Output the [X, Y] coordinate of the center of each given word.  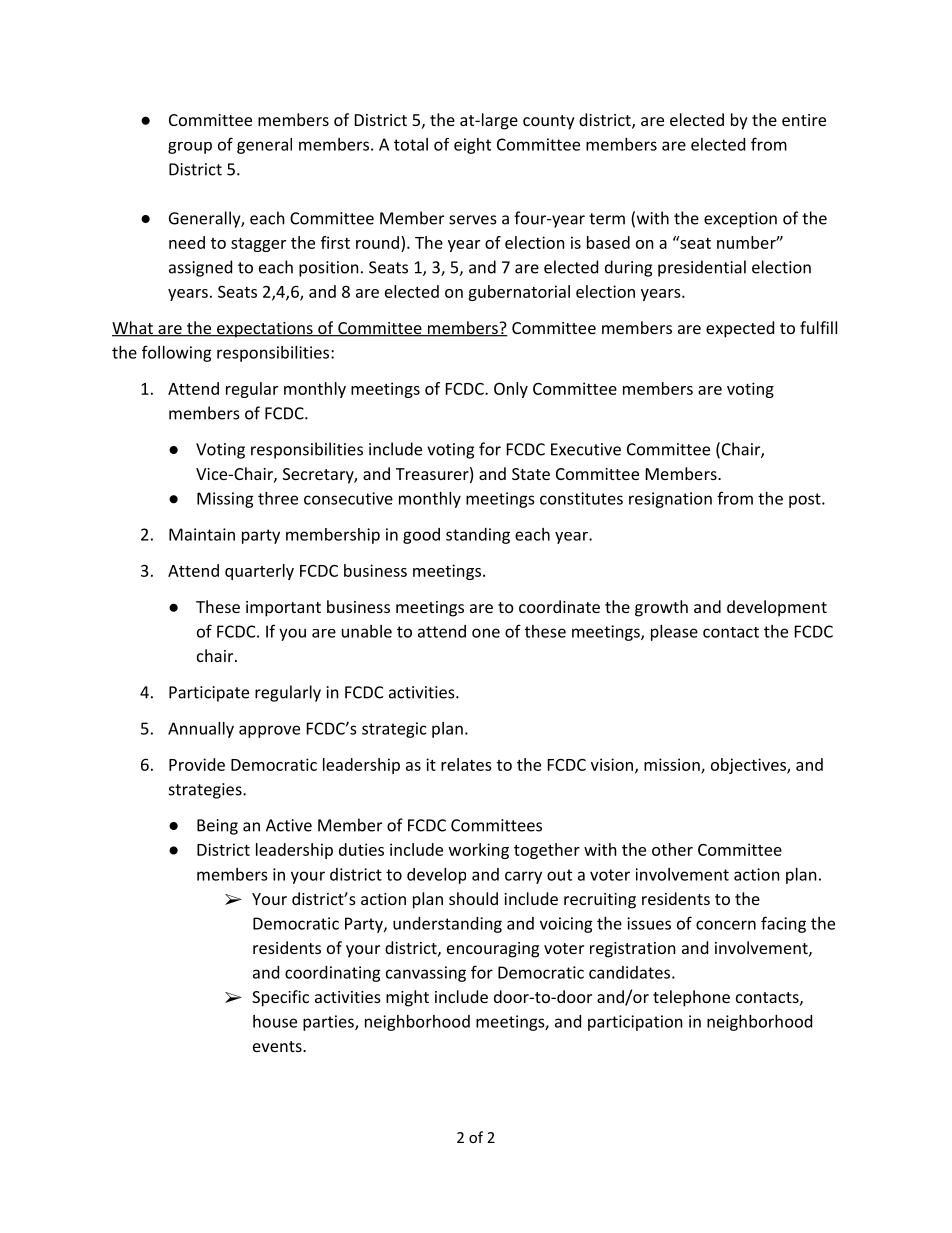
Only [511, 390]
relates [466, 764]
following [177, 353]
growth [661, 608]
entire [804, 120]
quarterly [259, 572]
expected [740, 329]
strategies [206, 791]
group [190, 148]
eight [472, 146]
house [275, 1021]
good [421, 536]
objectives [749, 766]
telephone [691, 998]
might [407, 998]
